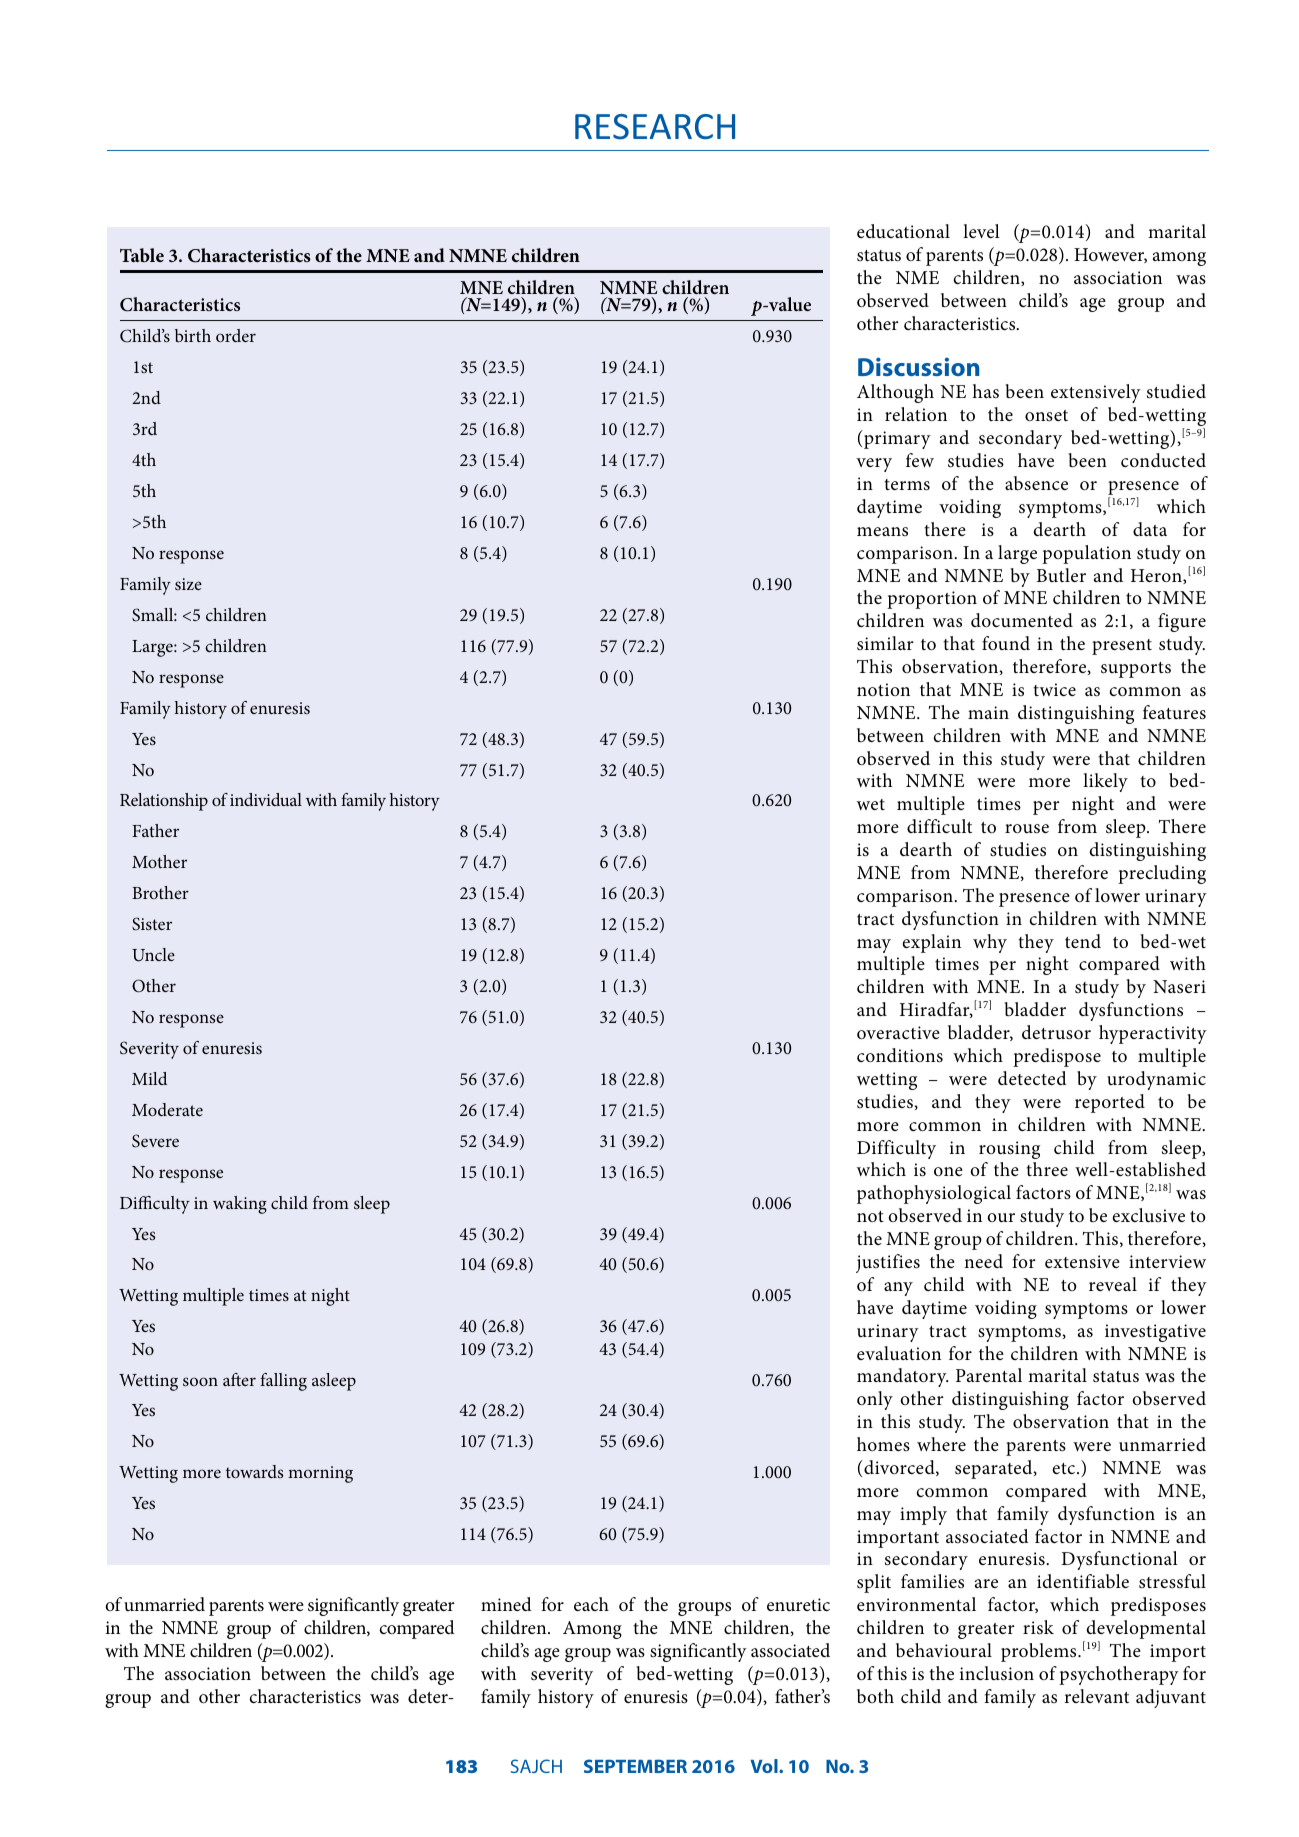 The height and width of the screenshot is (1837, 1299). What do you see at coordinates (888, 1263) in the screenshot?
I see `justifies` at bounding box center [888, 1263].
